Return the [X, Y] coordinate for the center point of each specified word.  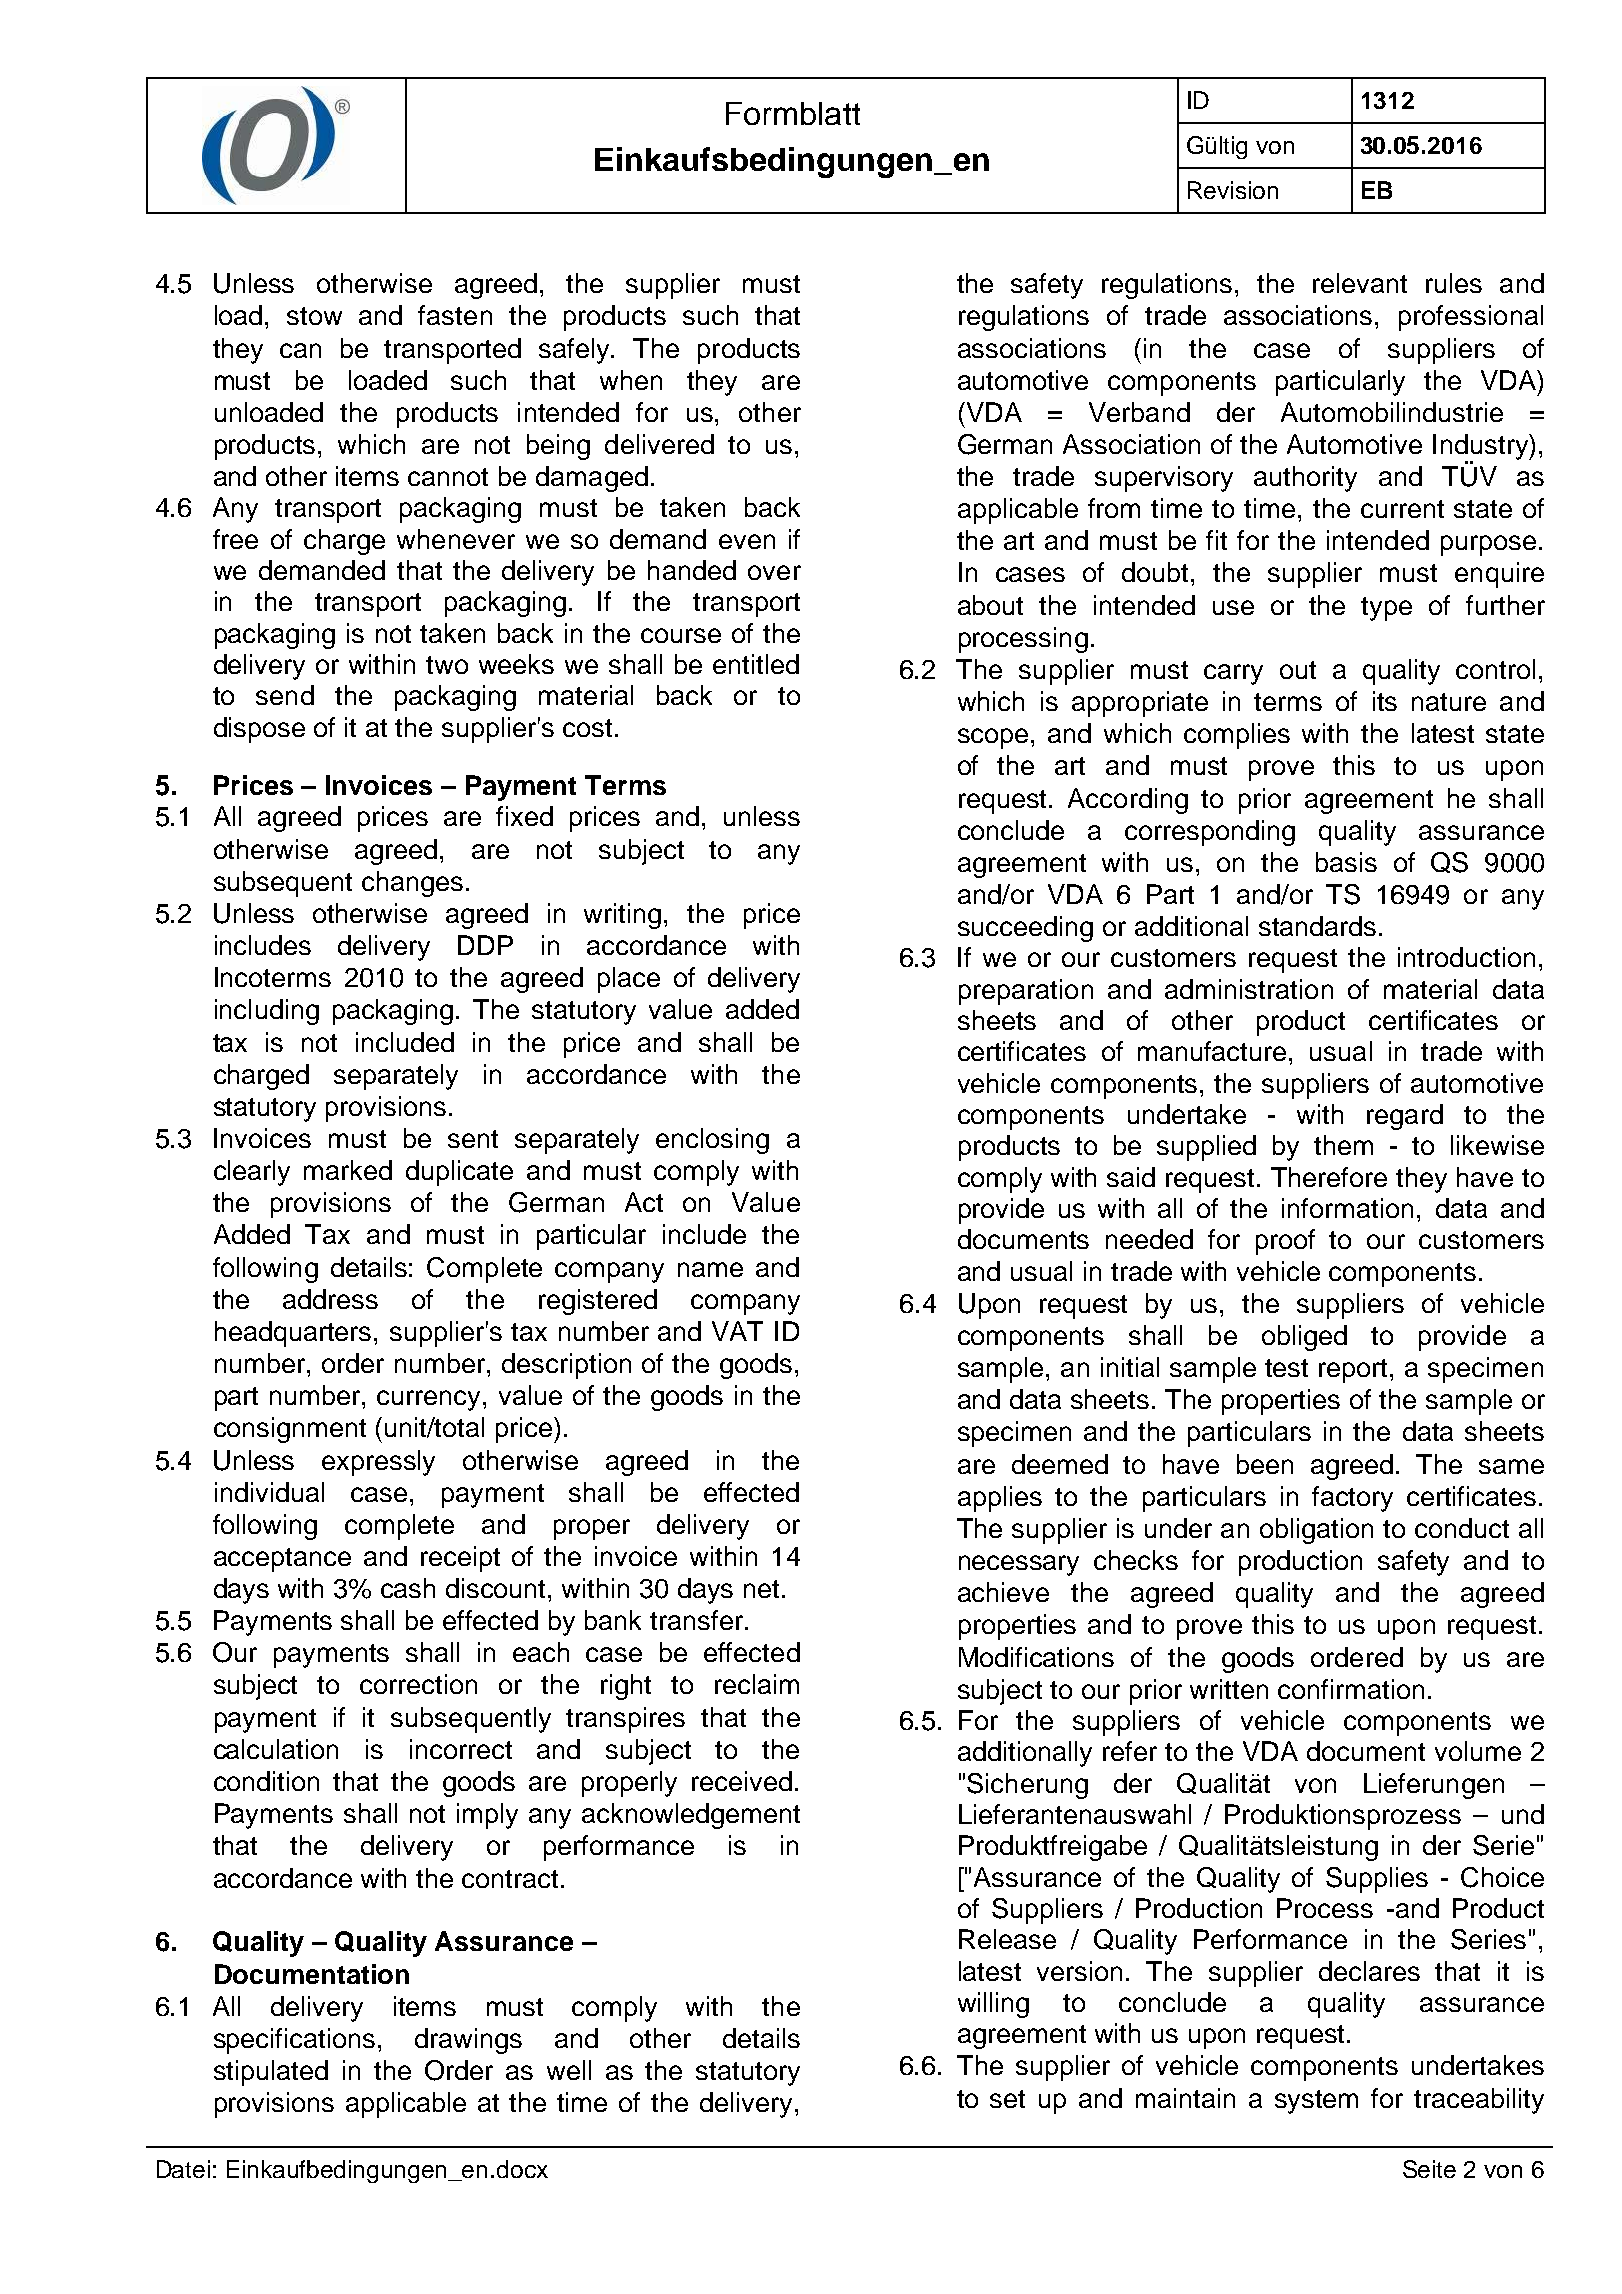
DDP [485, 945]
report [1355, 1371]
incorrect [461, 1749]
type [1386, 609]
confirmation [1351, 1689]
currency [430, 1400]
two [447, 665]
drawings [468, 2041]
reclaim [757, 1684]
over [774, 572]
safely [575, 351]
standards [1317, 926]
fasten [455, 315]
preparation [1026, 992]
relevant [1360, 283]
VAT [737, 1331]
